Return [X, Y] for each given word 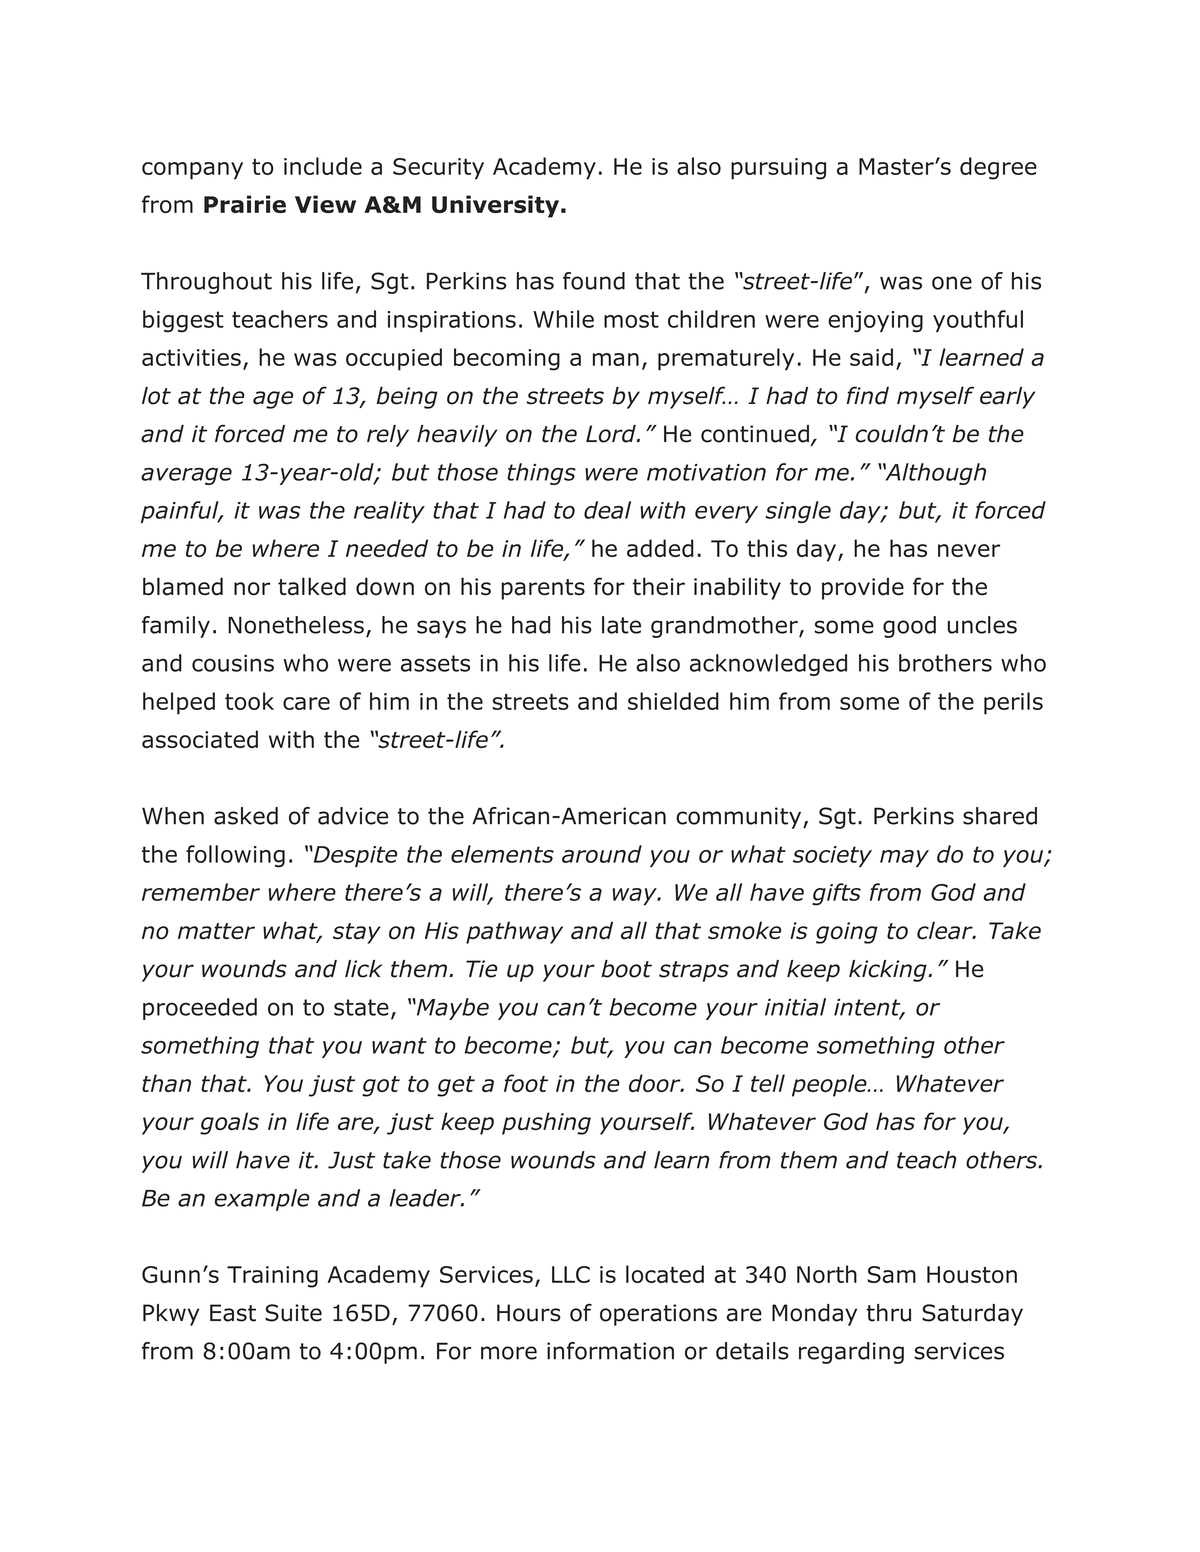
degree [998, 168]
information [610, 1351]
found [594, 281]
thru [888, 1313]
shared [1000, 816]
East [233, 1313]
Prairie [245, 204]
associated [200, 739]
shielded [673, 701]
